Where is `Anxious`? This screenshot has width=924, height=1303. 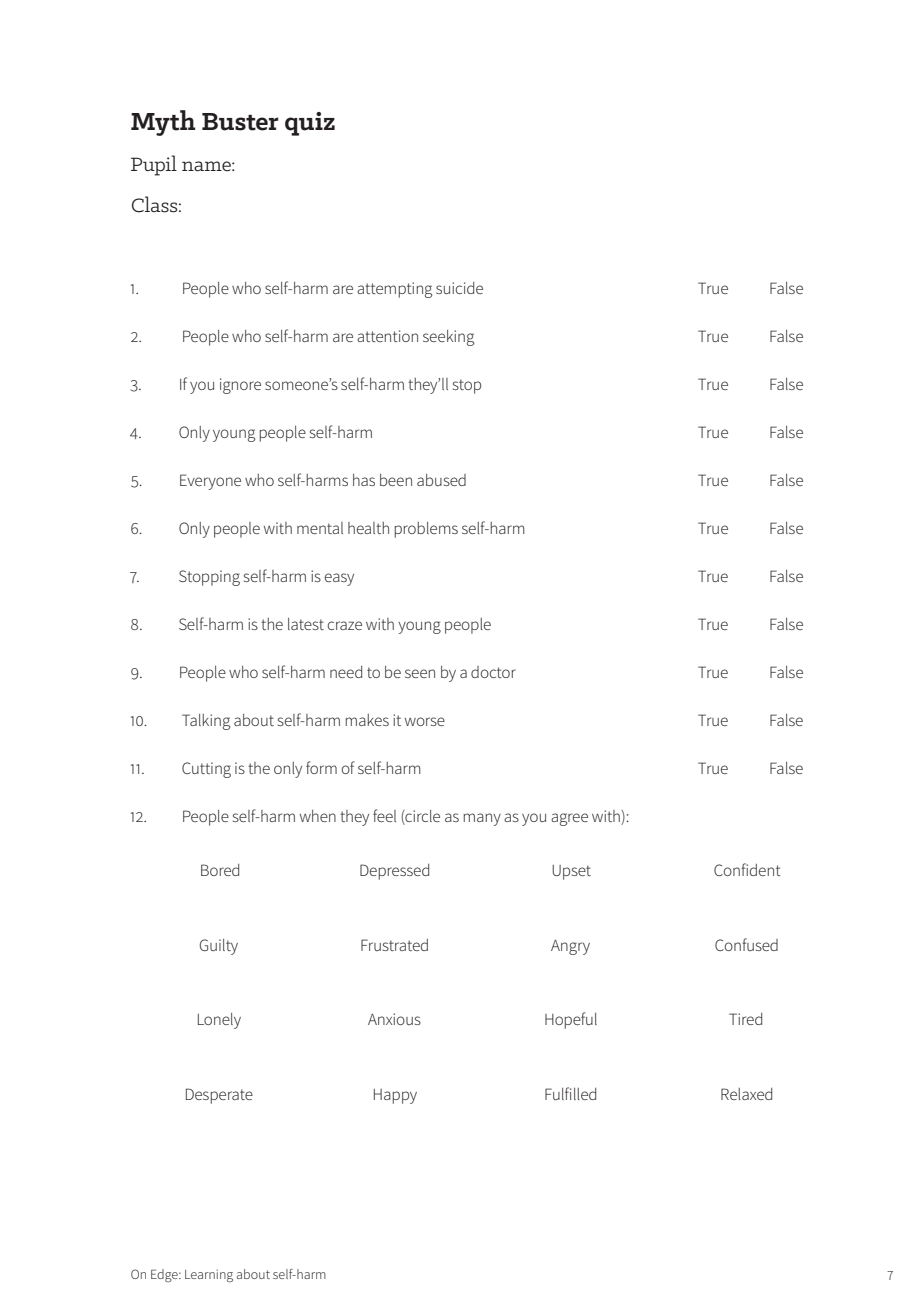
Anxious is located at coordinates (394, 1019).
